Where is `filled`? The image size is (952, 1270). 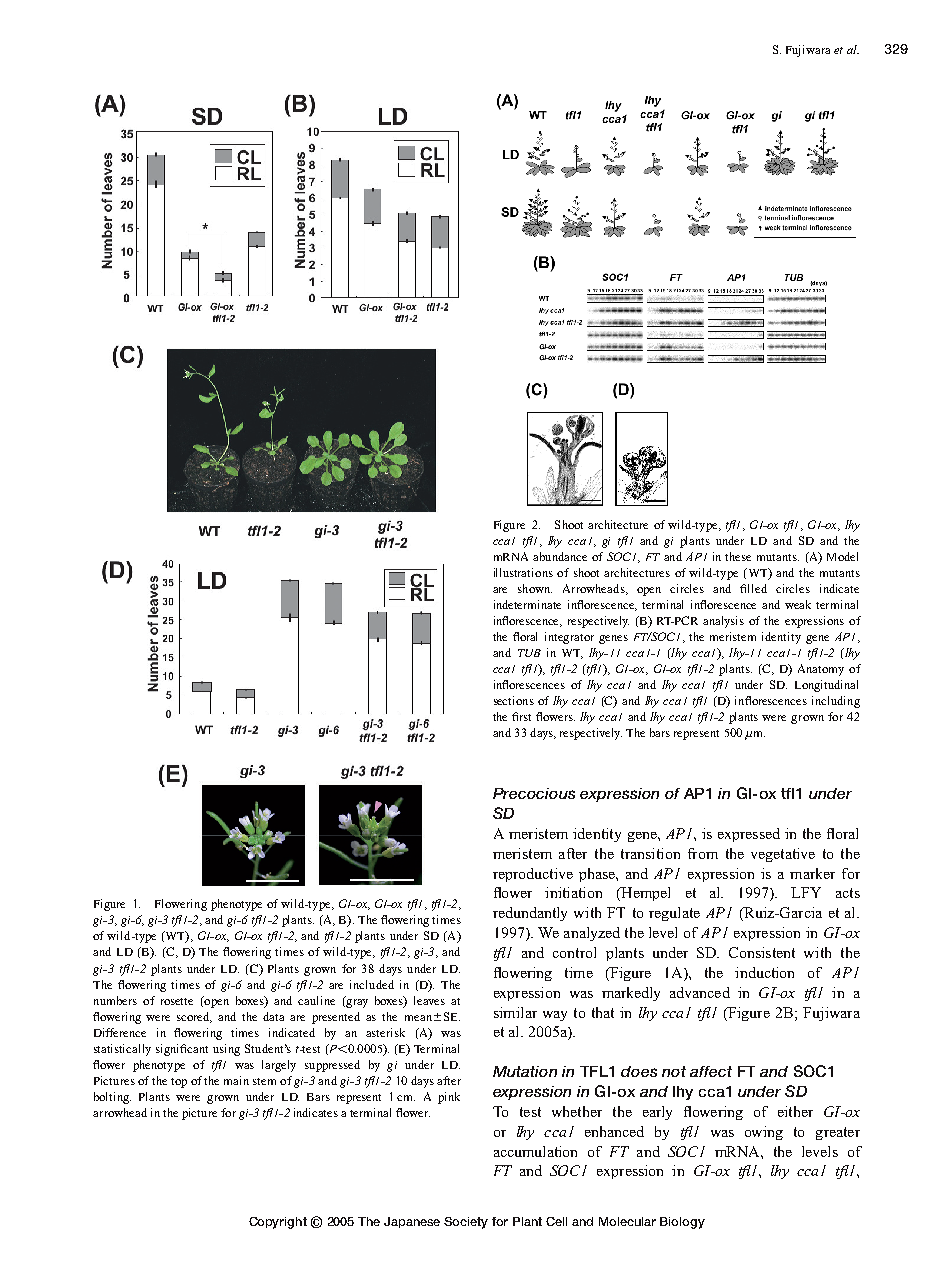 filled is located at coordinates (753, 588).
